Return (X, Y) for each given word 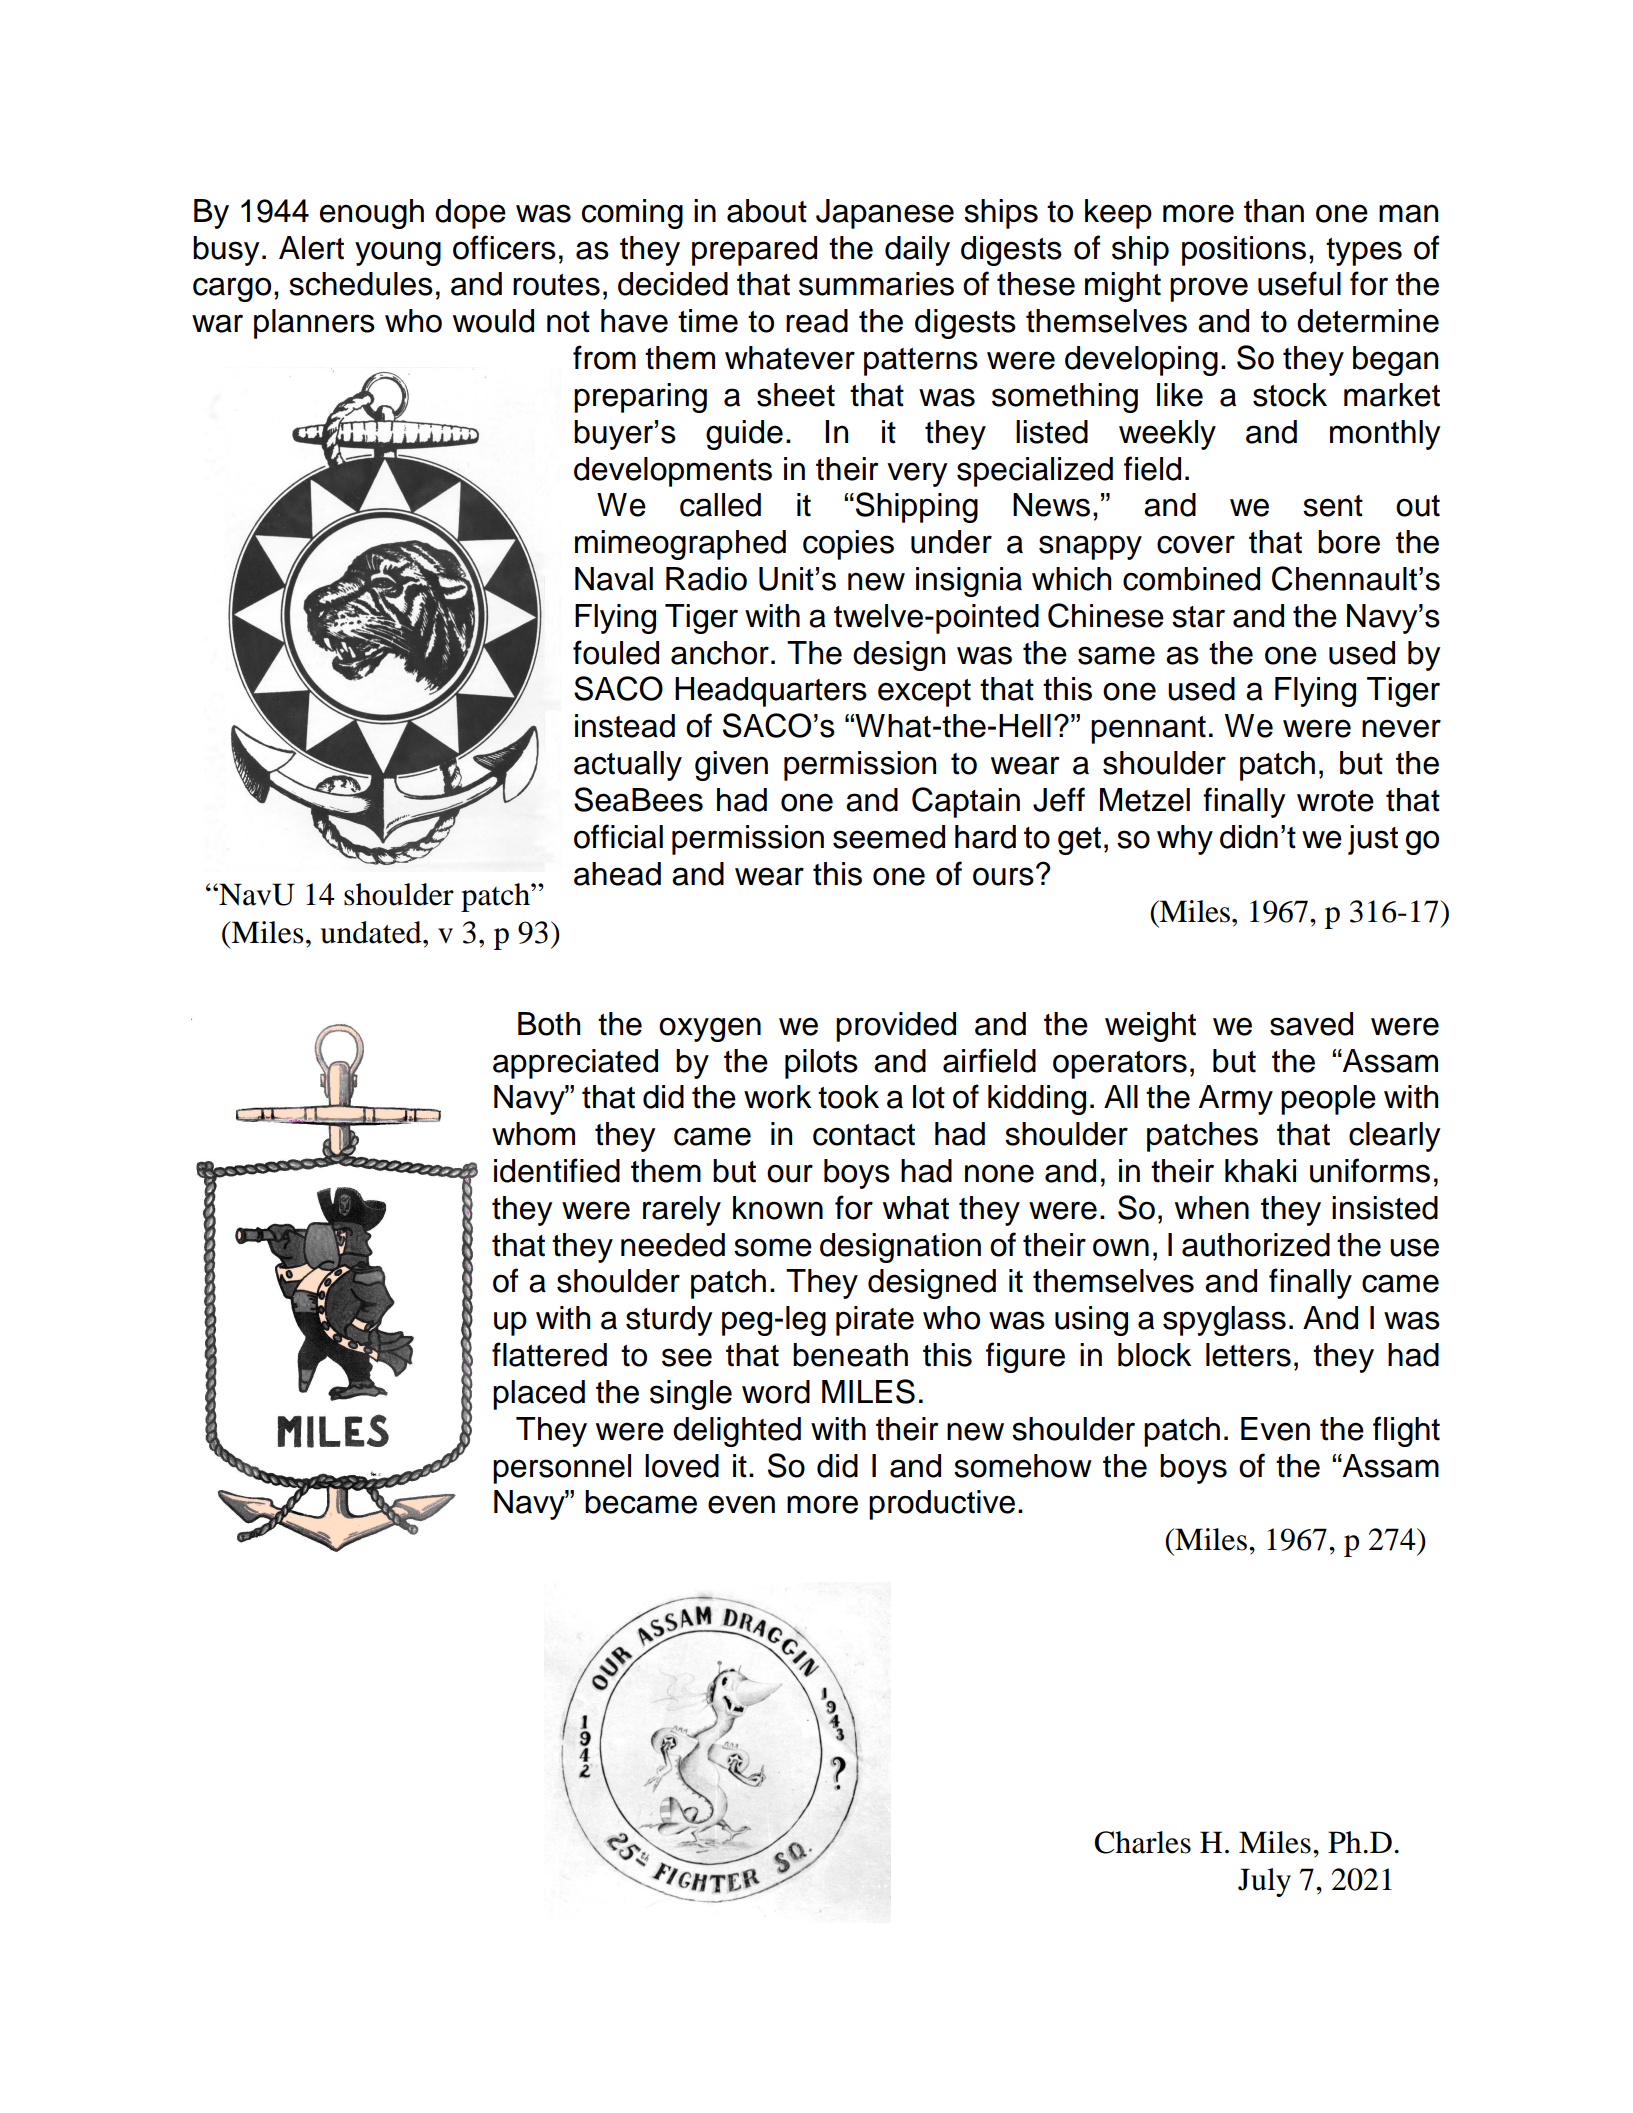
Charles (1142, 1842)
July (1264, 1882)
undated (372, 932)
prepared (754, 251)
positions (1244, 251)
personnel (562, 1469)
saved (1311, 1024)
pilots (821, 1064)
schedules (361, 284)
